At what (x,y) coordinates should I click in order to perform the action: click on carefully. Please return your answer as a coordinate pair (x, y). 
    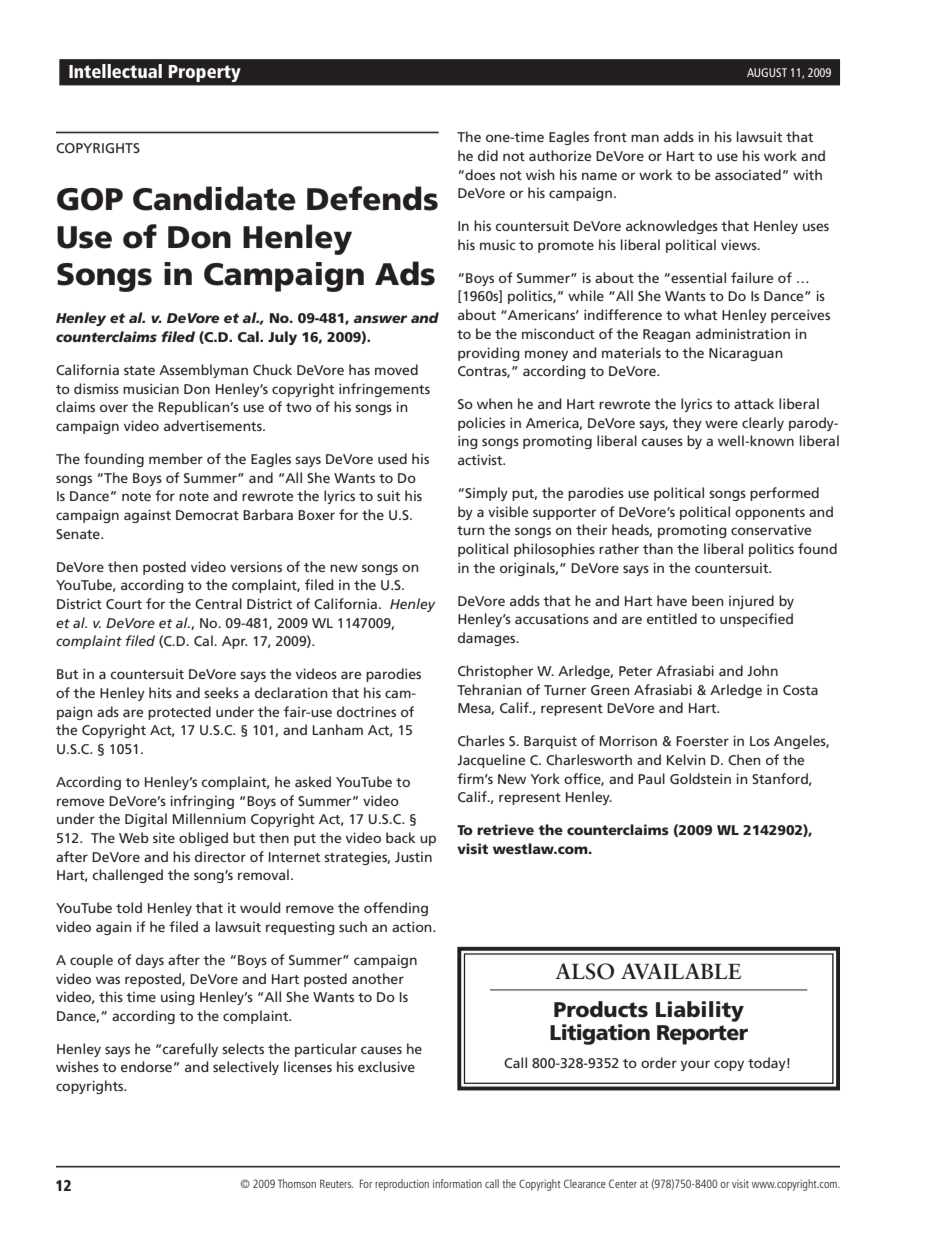
    Looking at the image, I should click on (190, 1050).
